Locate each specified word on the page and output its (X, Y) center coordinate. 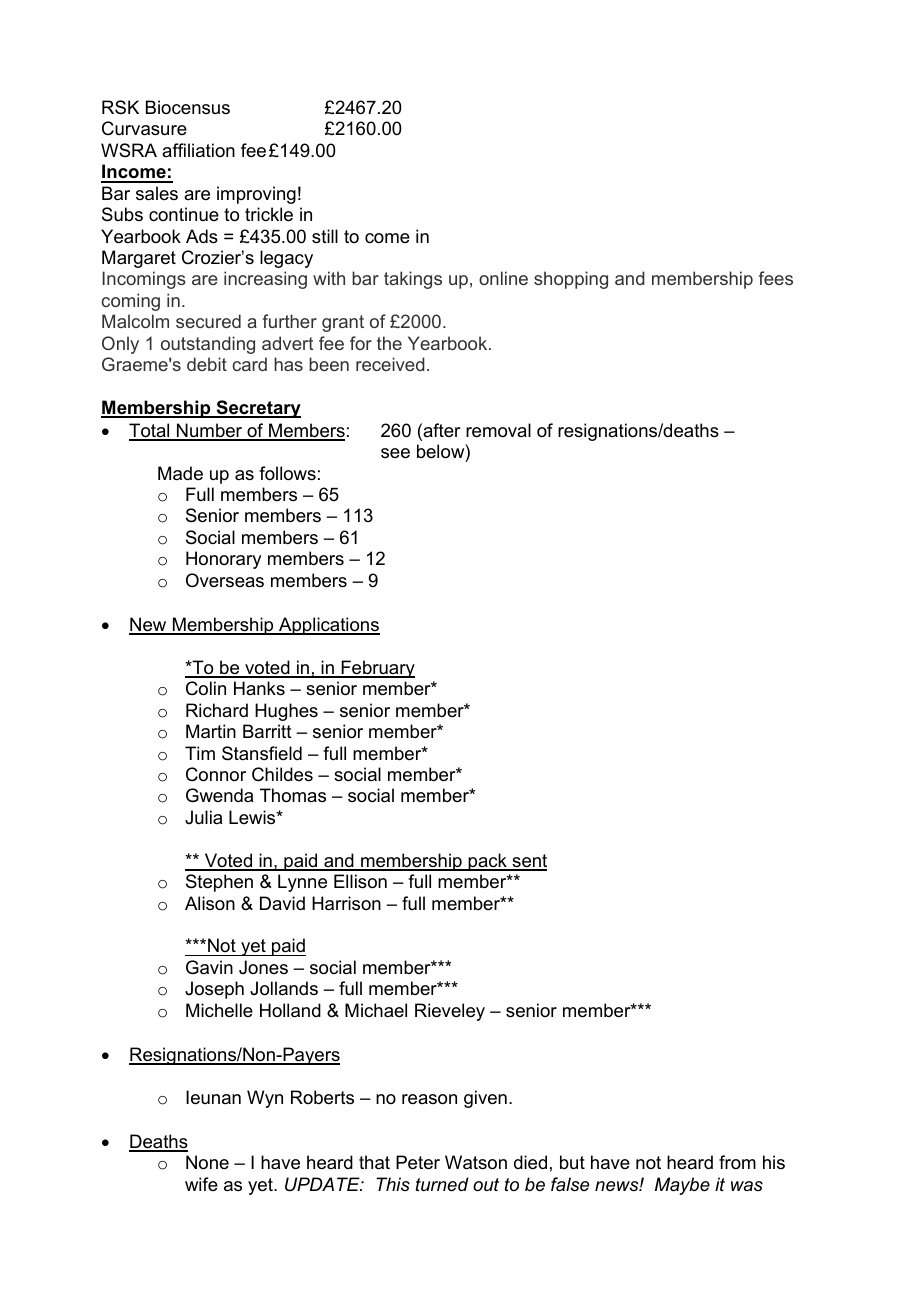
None (207, 1162)
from (737, 1162)
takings (413, 280)
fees (776, 278)
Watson (476, 1162)
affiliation (198, 150)
